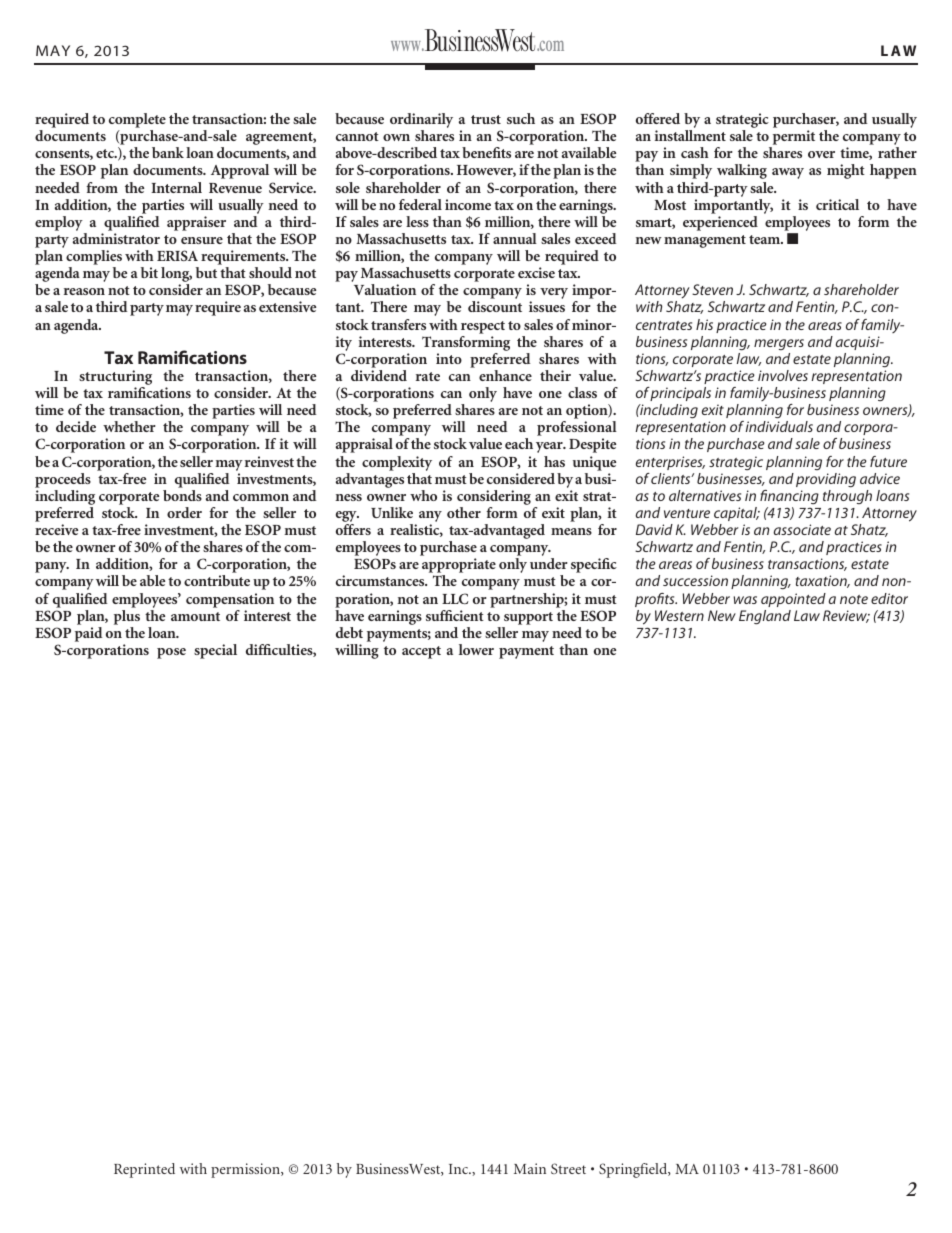 This screenshot has width=952, height=1233. What do you see at coordinates (182, 495) in the screenshot?
I see `bonds` at bounding box center [182, 495].
